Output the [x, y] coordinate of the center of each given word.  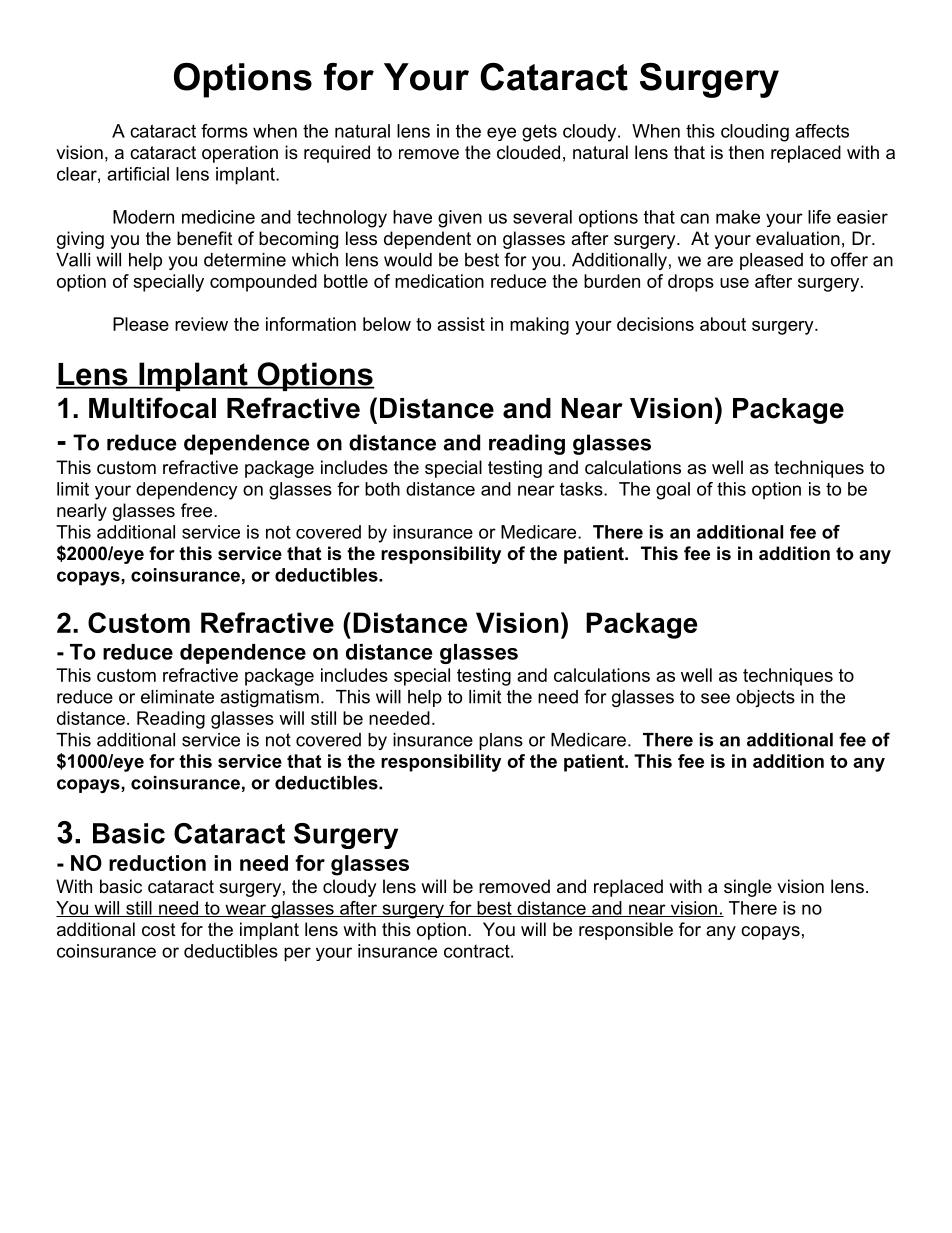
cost [159, 930]
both [382, 489]
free [198, 510]
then [746, 152]
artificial [138, 174]
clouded [528, 152]
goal [673, 491]
